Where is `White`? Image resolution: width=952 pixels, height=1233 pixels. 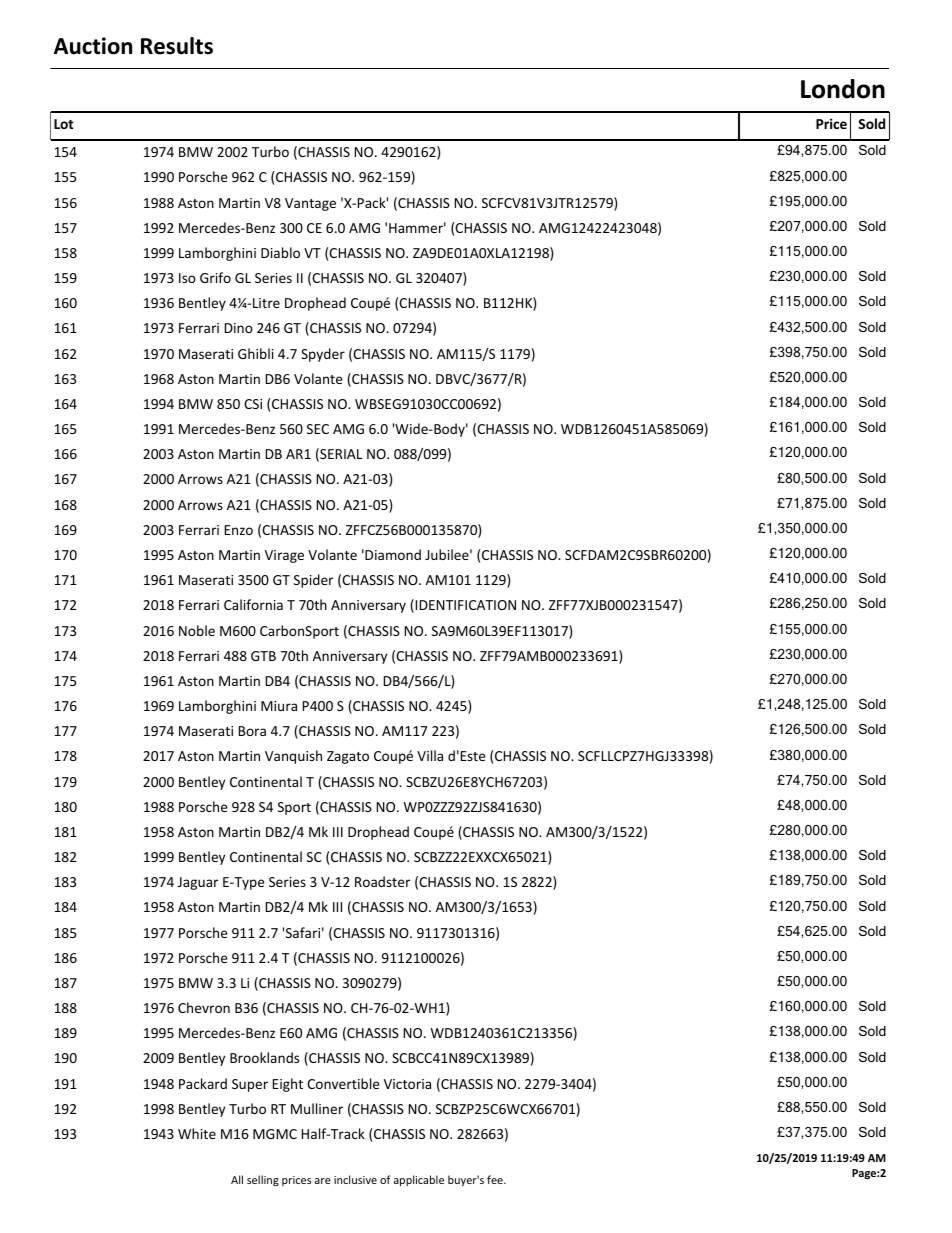 White is located at coordinates (197, 1133).
